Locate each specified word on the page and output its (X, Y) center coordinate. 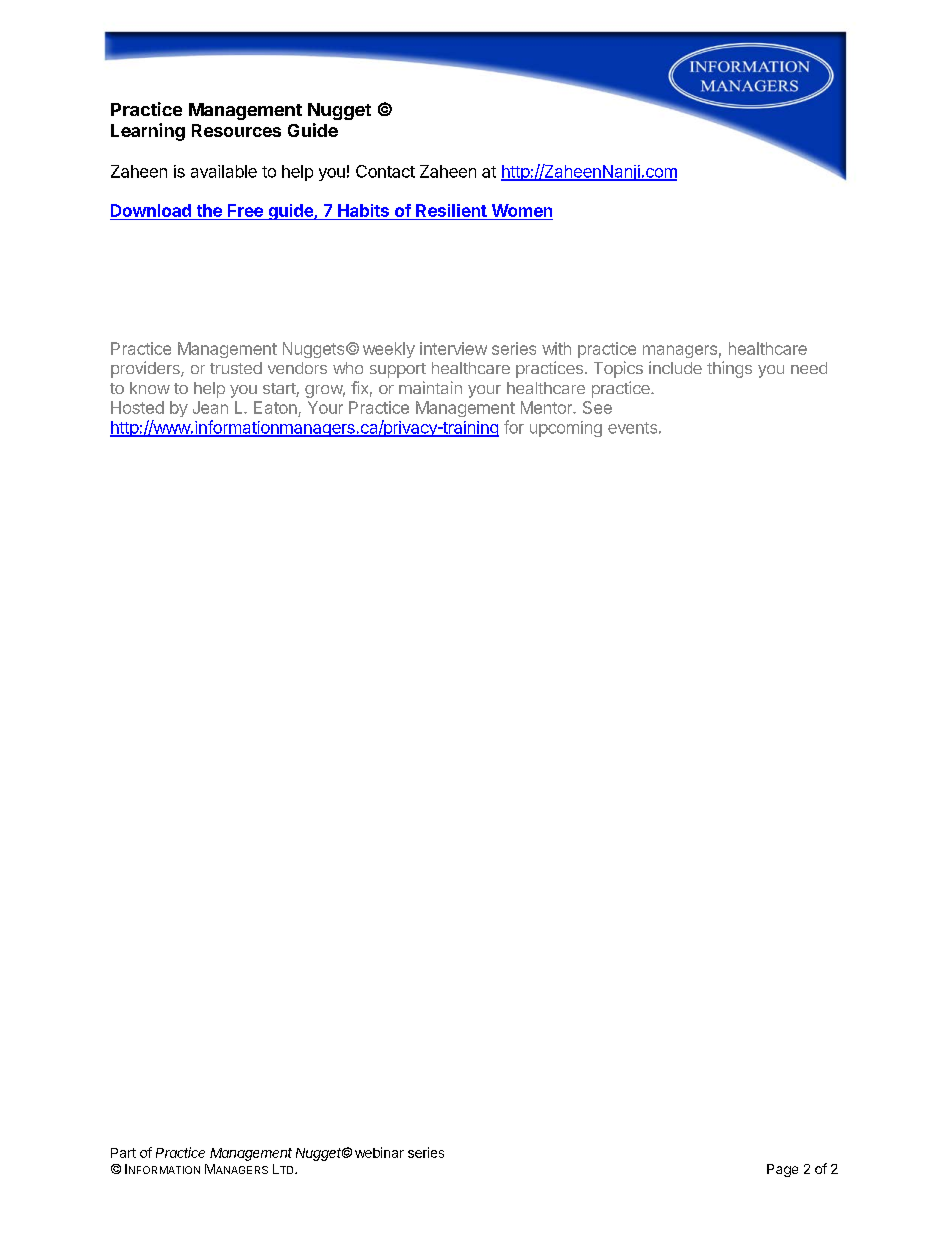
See (597, 407)
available (224, 171)
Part (123, 1153)
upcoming (566, 429)
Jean (210, 407)
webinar (379, 1152)
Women (522, 210)
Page (782, 1170)
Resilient (451, 210)
